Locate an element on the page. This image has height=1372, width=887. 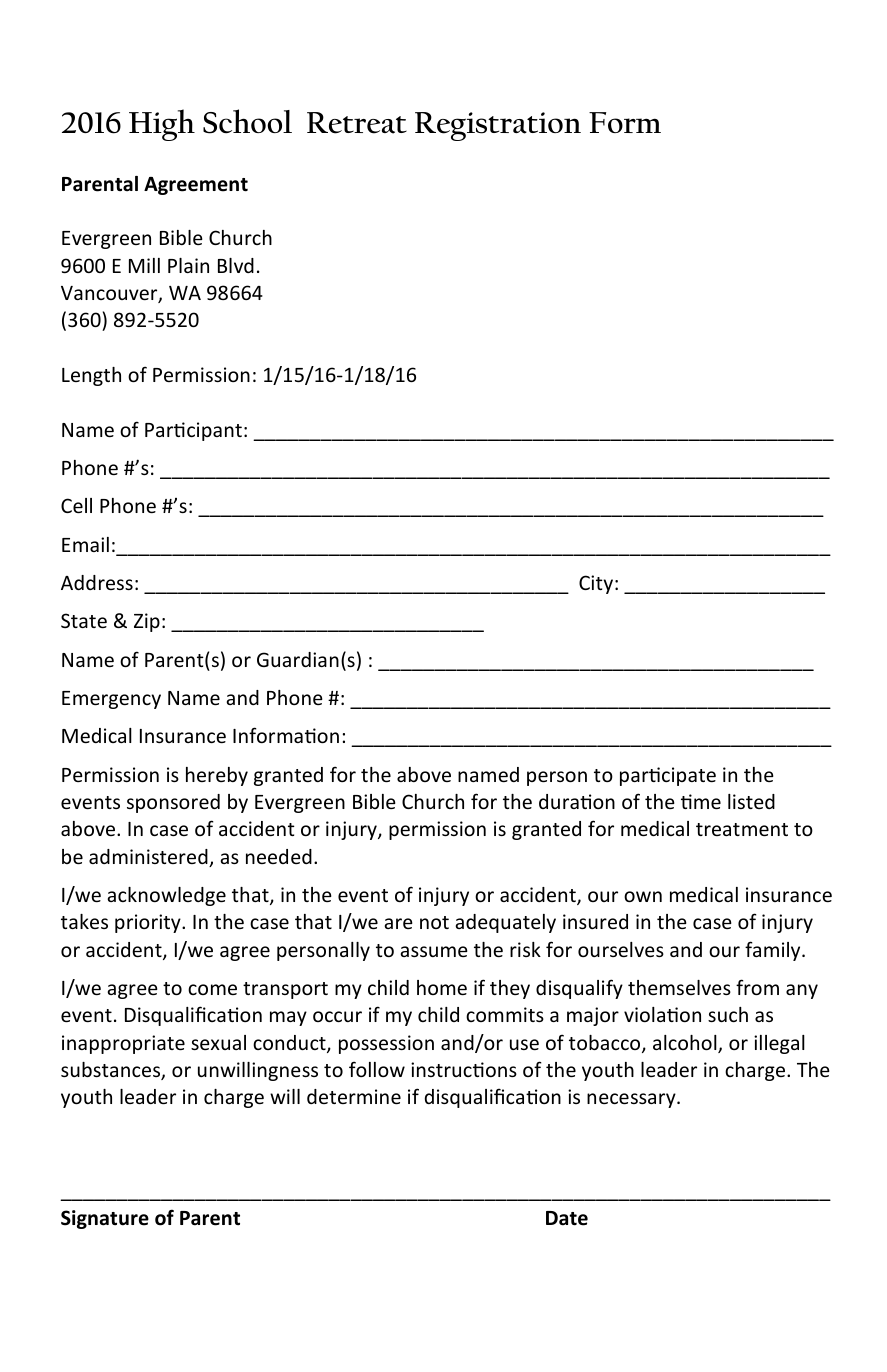
Emergency is located at coordinates (111, 700).
